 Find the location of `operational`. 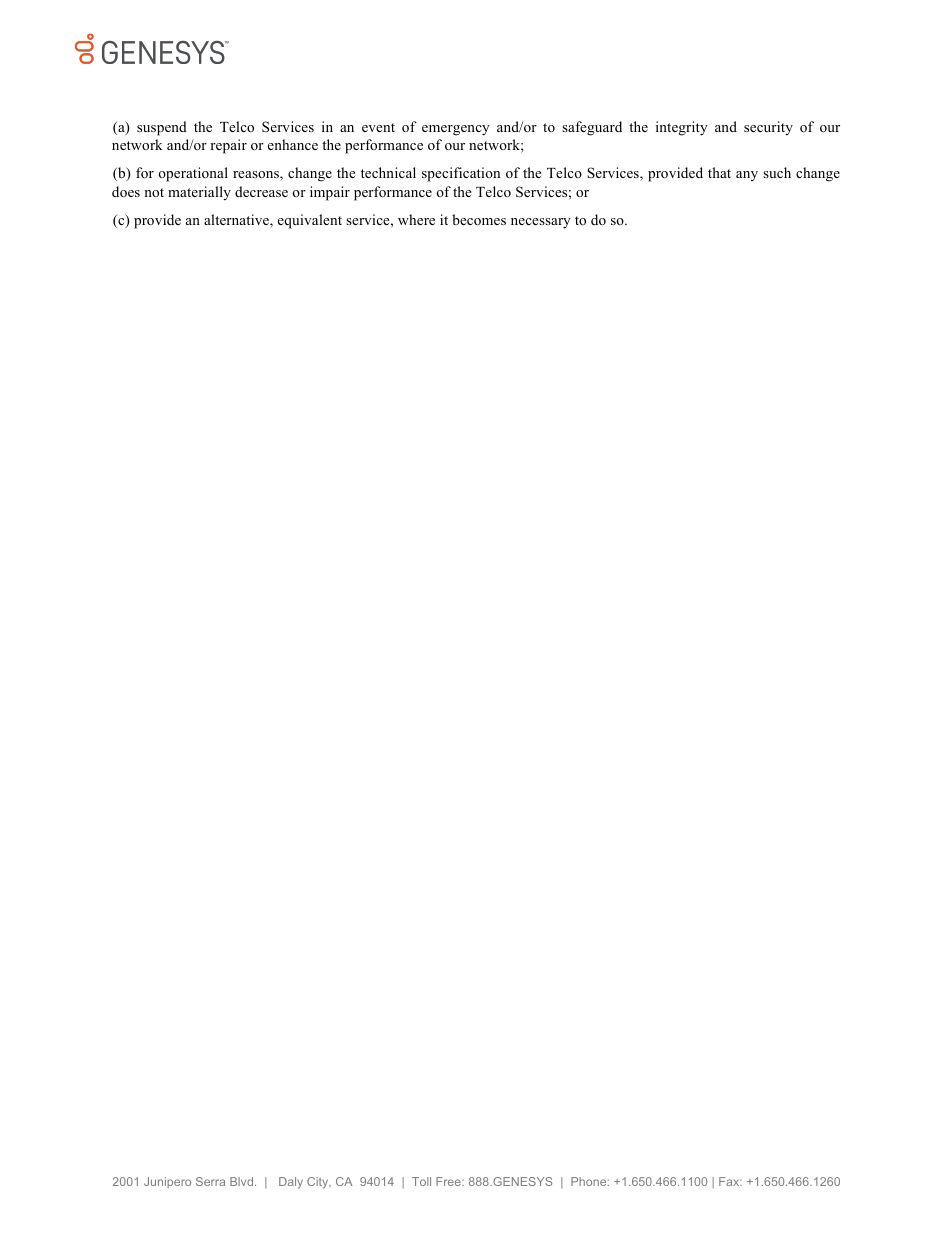

operational is located at coordinates (193, 174).
